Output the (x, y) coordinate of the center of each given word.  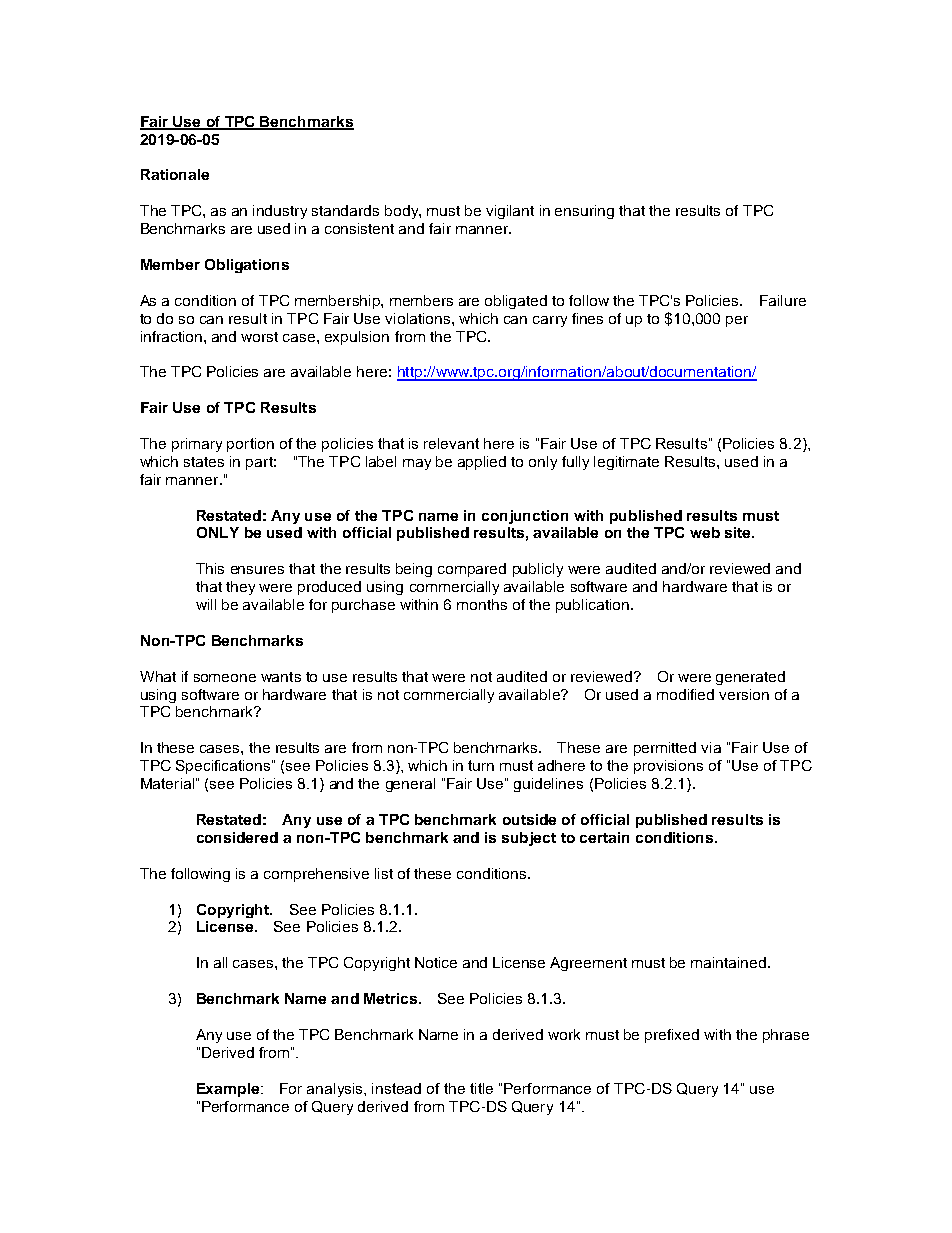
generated (750, 678)
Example (229, 1090)
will (206, 604)
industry (280, 212)
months (482, 604)
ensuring (584, 212)
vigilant (510, 212)
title (481, 1088)
